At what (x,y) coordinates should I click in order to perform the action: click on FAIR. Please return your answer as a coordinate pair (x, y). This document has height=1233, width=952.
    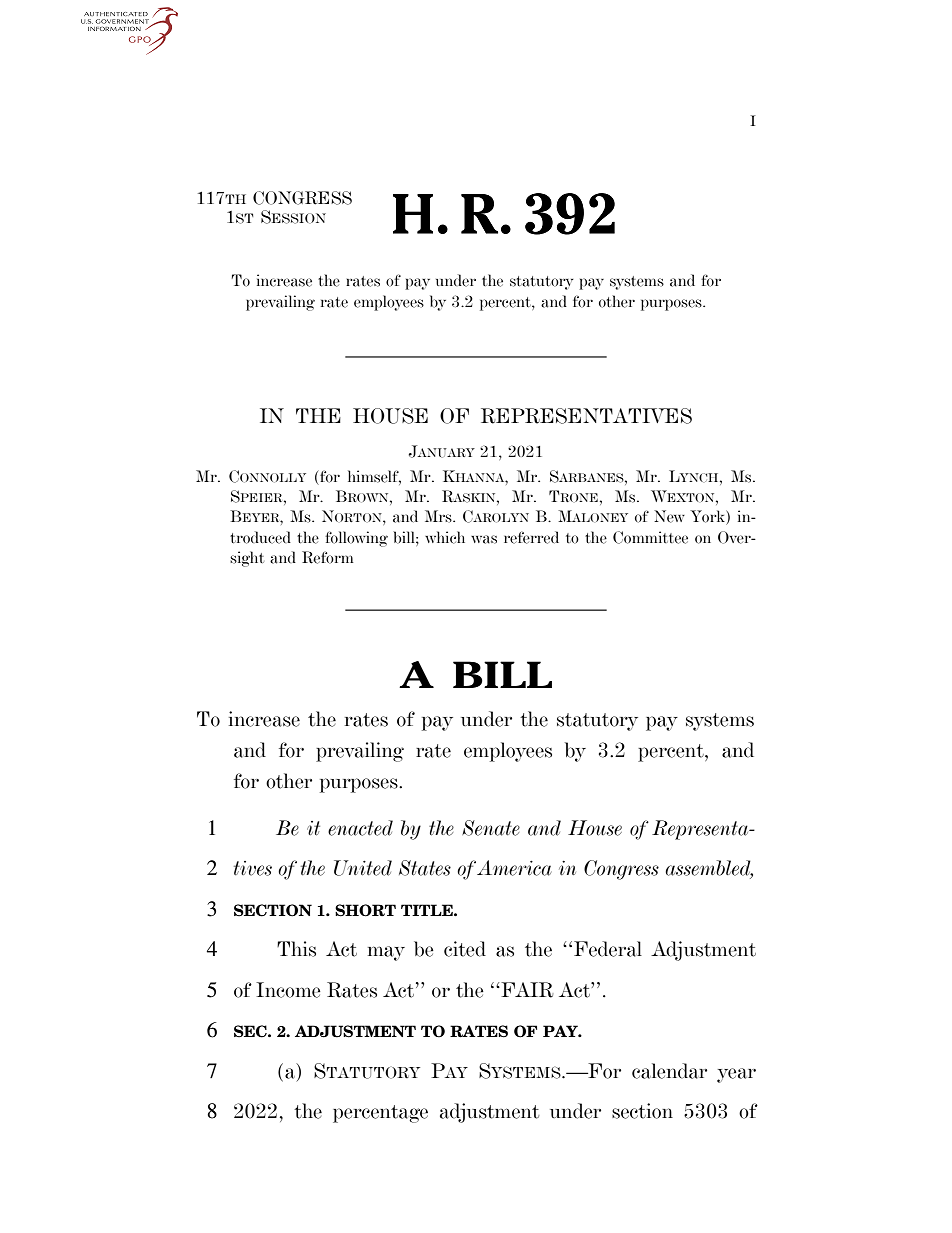
    Looking at the image, I should click on (526, 990).
